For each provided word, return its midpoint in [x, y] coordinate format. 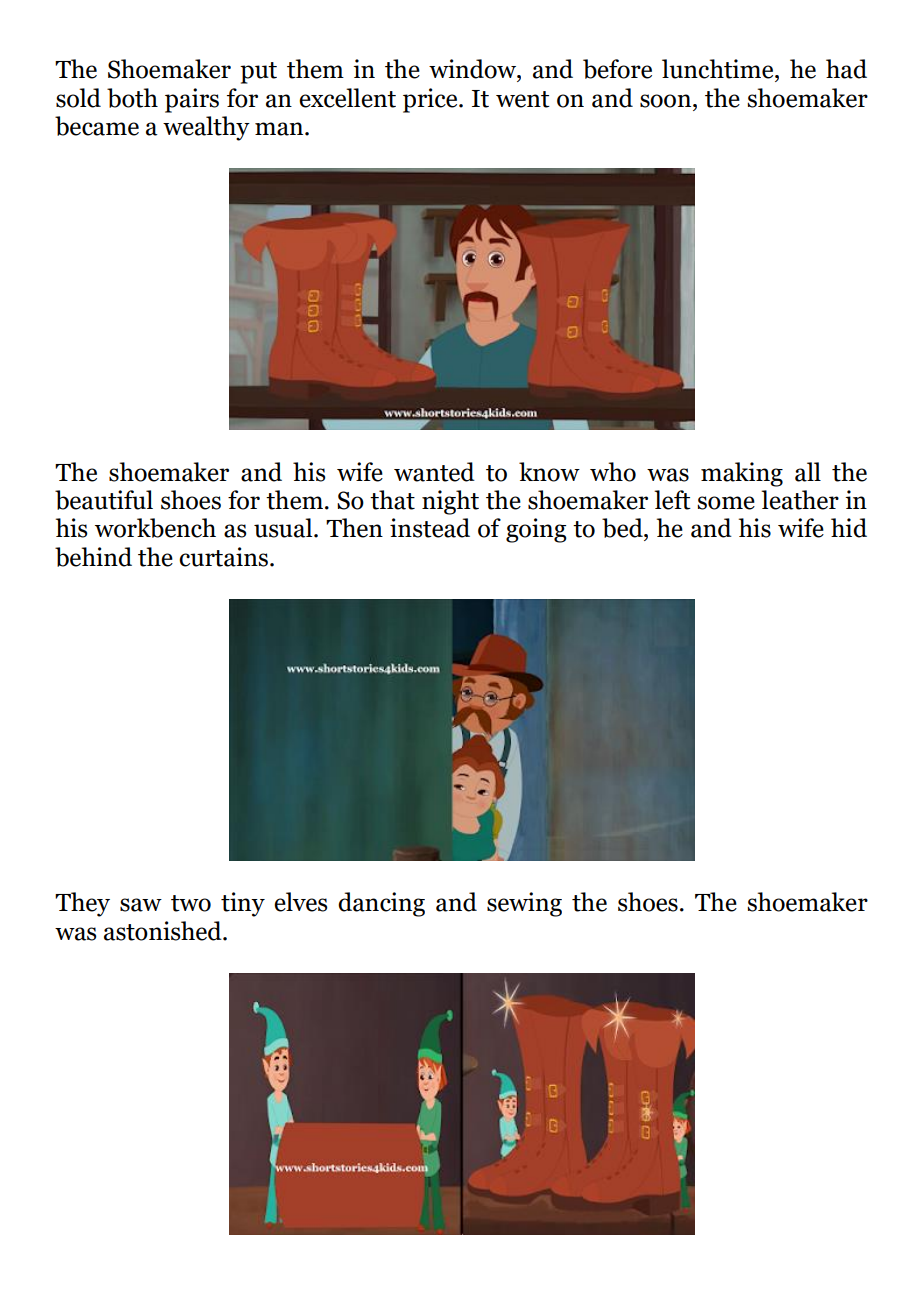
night [450, 502]
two [191, 903]
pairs [192, 100]
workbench [155, 528]
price [431, 100]
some [726, 503]
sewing [524, 904]
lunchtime [719, 69]
